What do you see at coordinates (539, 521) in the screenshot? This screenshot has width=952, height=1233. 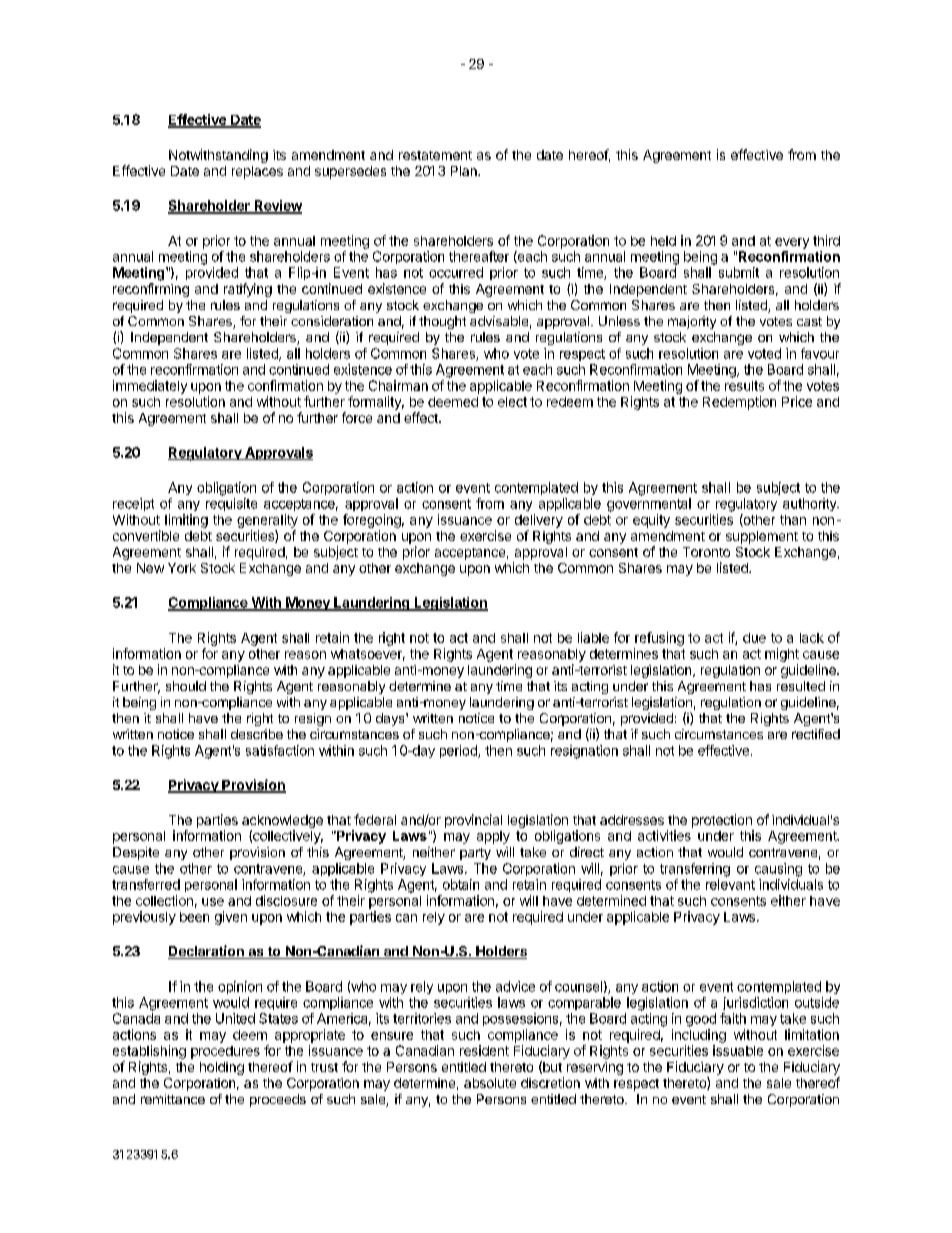 I see `delivery` at bounding box center [539, 521].
